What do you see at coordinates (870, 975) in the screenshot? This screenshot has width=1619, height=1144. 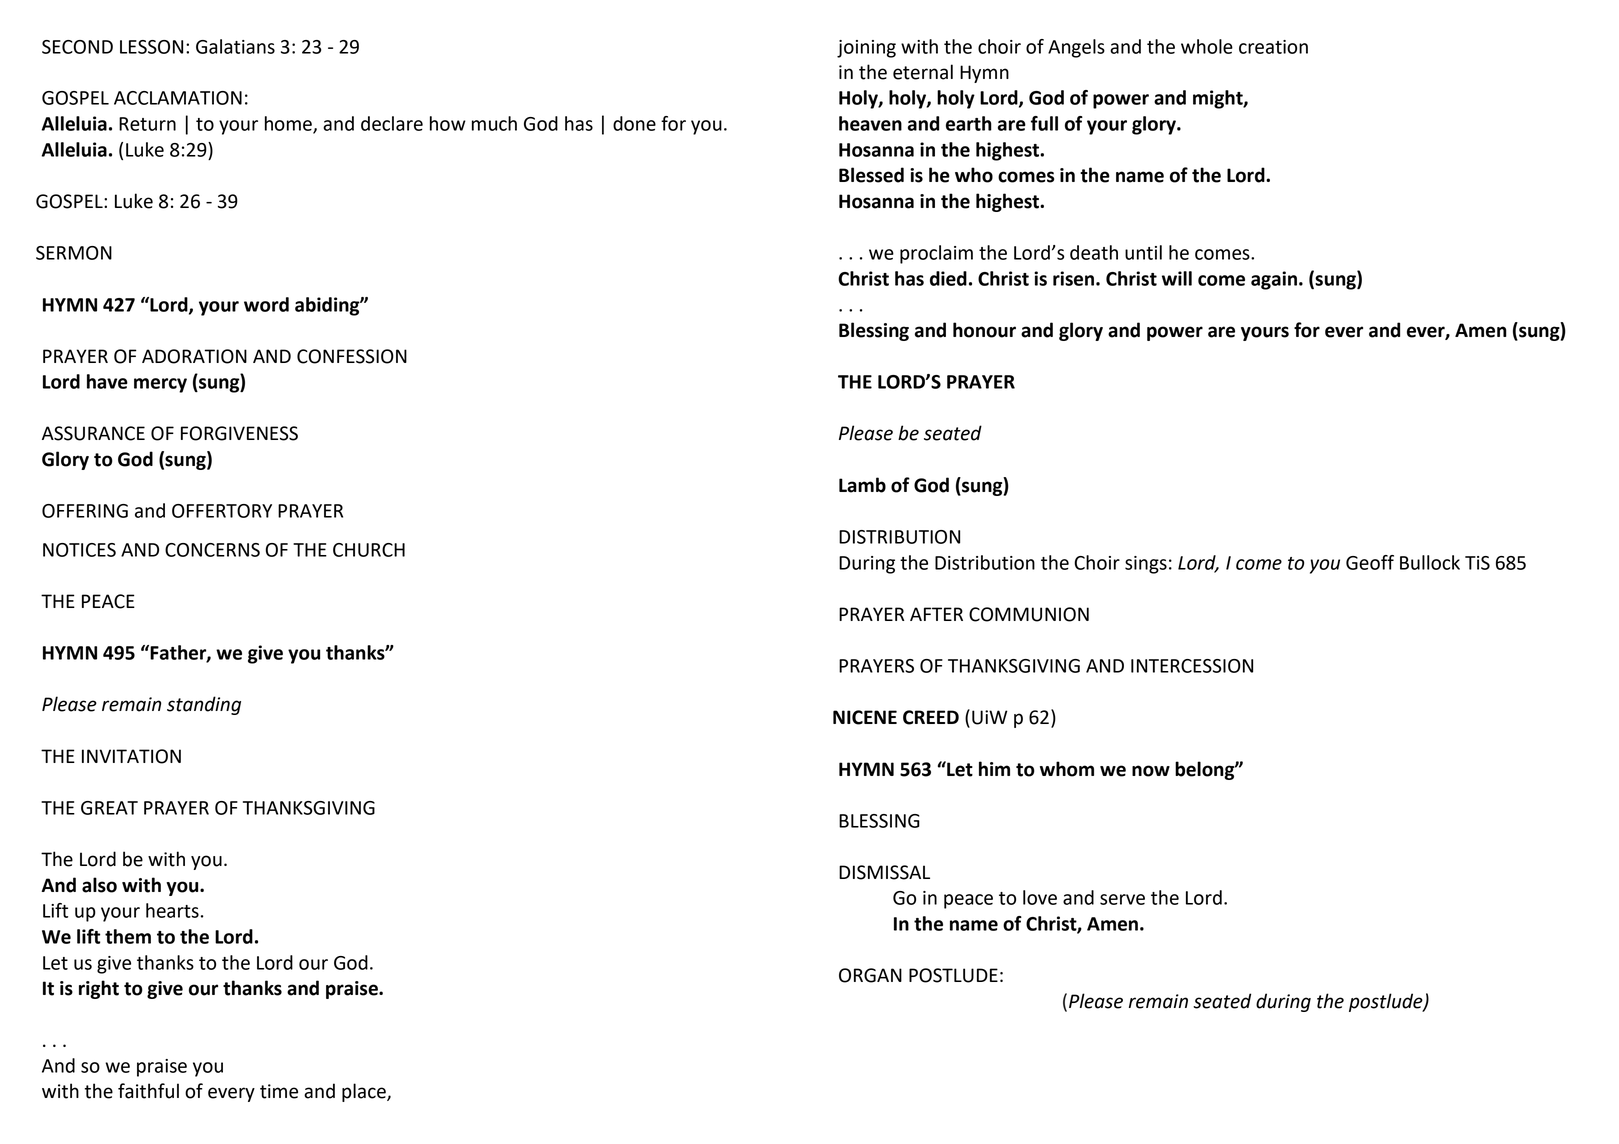 I see `ORGAN` at bounding box center [870, 975].
